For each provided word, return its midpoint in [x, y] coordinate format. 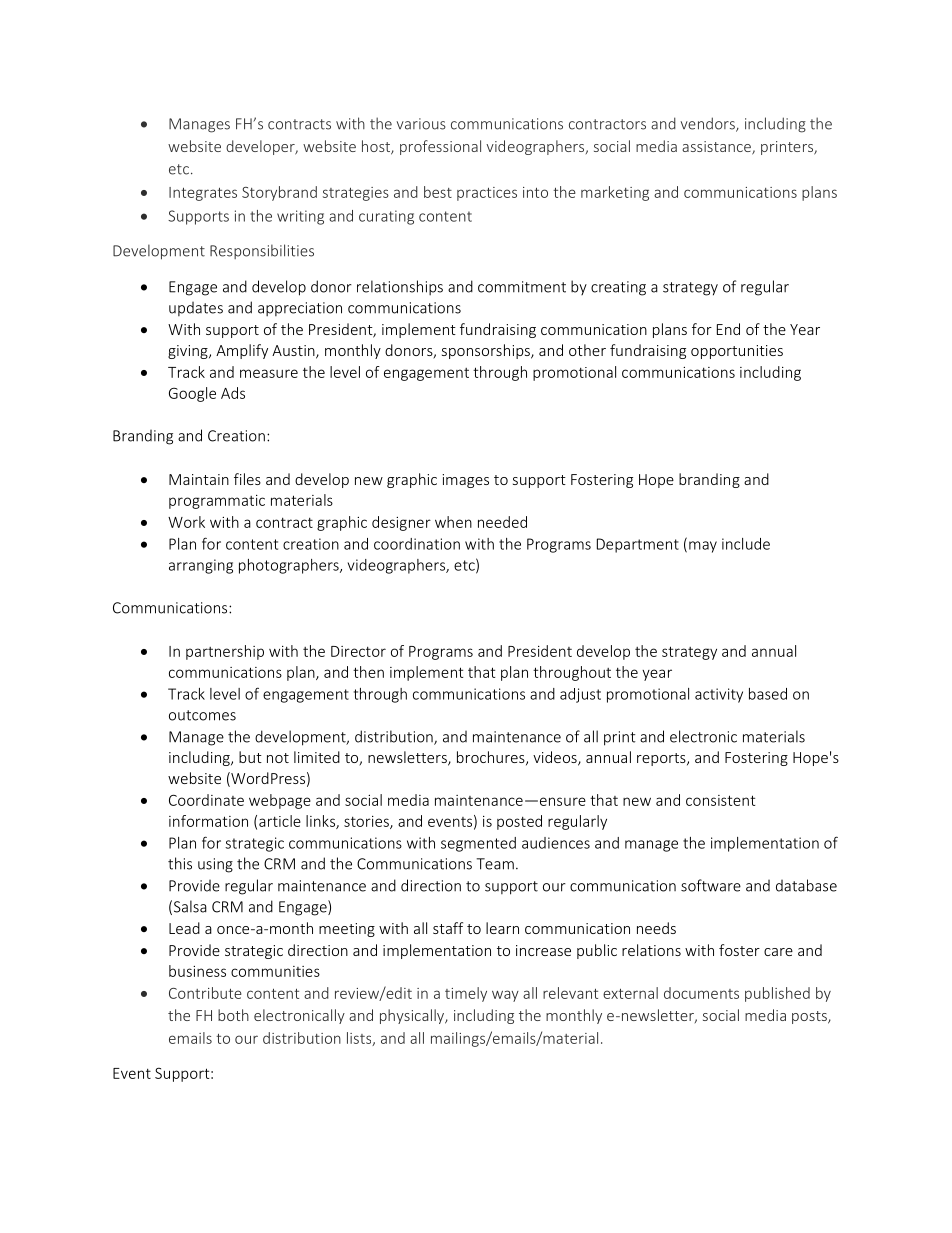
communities [275, 971]
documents [701, 993]
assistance [717, 148]
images [465, 481]
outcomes [202, 715]
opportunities [737, 352]
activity [719, 695]
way [505, 996]
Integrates [203, 194]
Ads [233, 393]
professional [440, 147]
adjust [580, 695]
